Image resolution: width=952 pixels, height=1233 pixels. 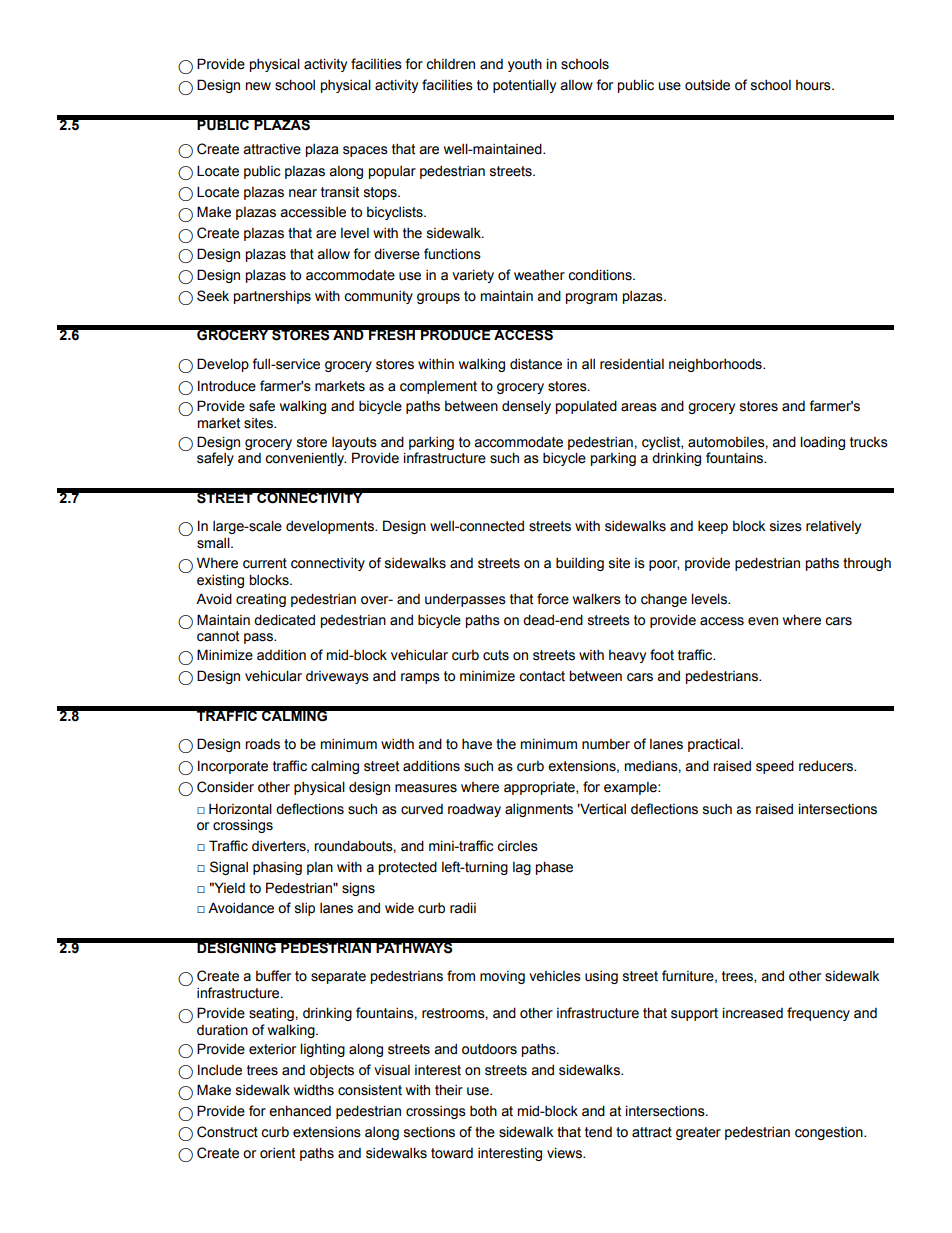 I want to click on speed, so click(x=775, y=767).
